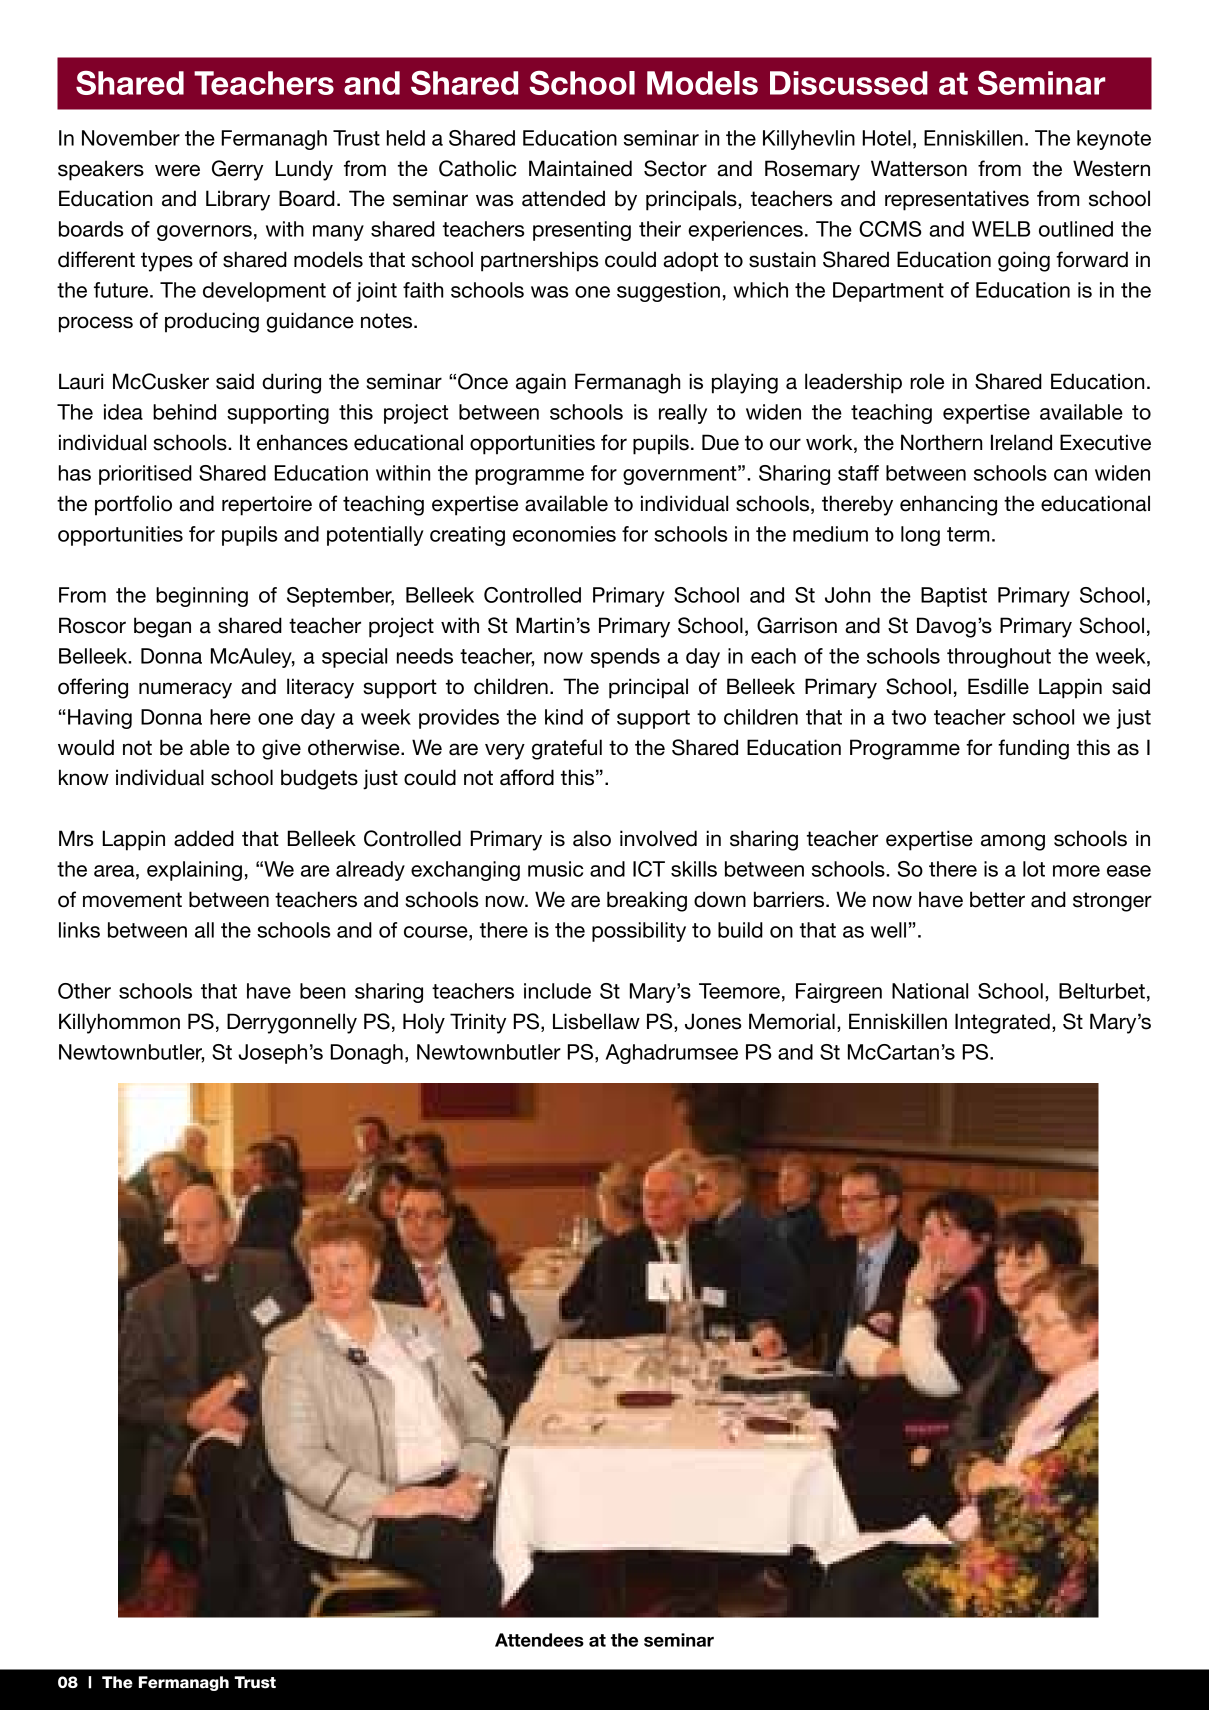 This screenshot has width=1209, height=1710. What do you see at coordinates (948, 505) in the screenshot?
I see `enhancing` at bounding box center [948, 505].
